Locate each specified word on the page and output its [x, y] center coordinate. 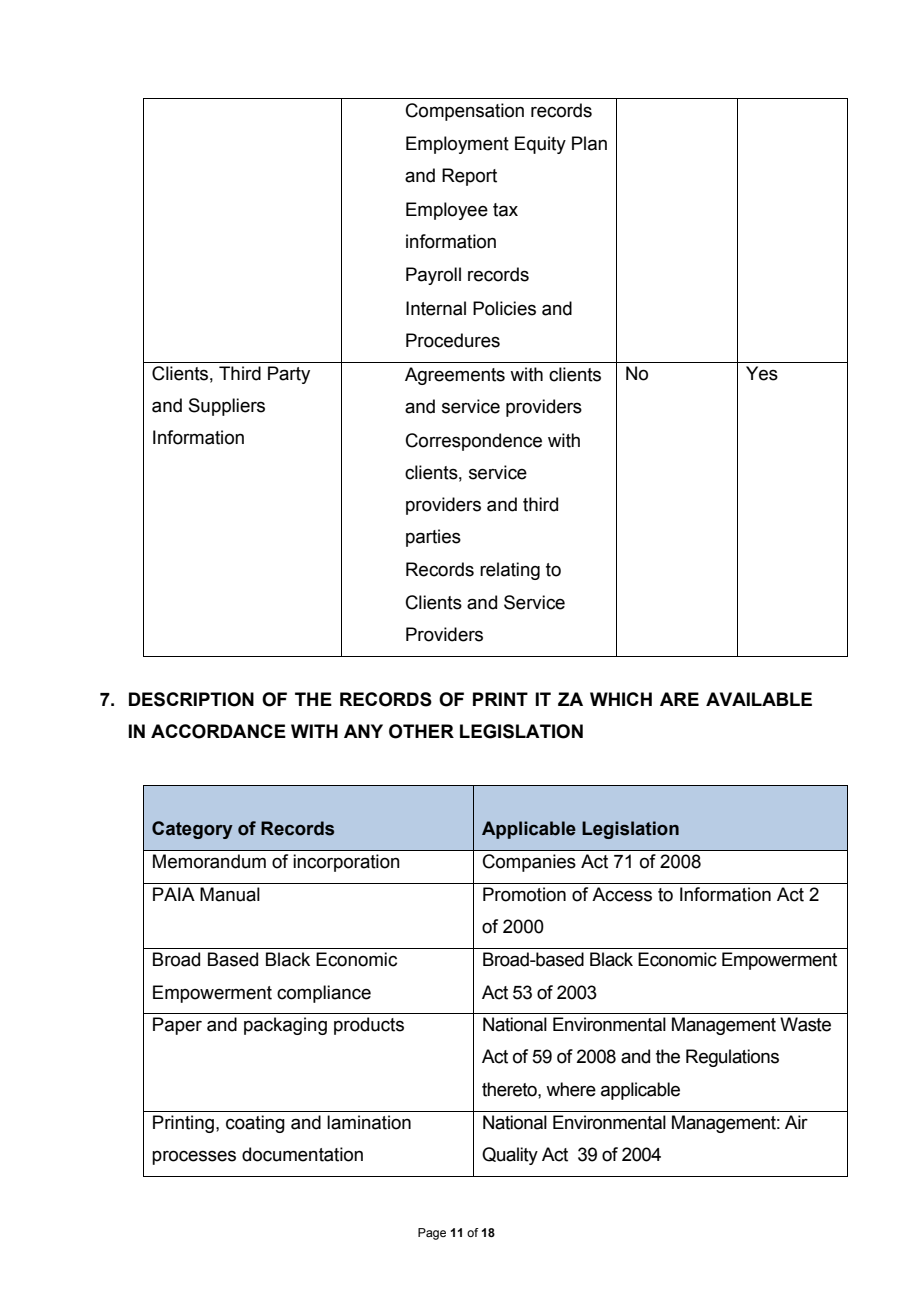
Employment [457, 145]
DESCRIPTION [191, 699]
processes [194, 1157]
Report [469, 177]
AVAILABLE [759, 699]
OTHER [421, 731]
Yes [762, 373]
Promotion [524, 894]
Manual [230, 894]
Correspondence [474, 442]
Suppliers [227, 407]
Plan [589, 143]
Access [622, 894]
